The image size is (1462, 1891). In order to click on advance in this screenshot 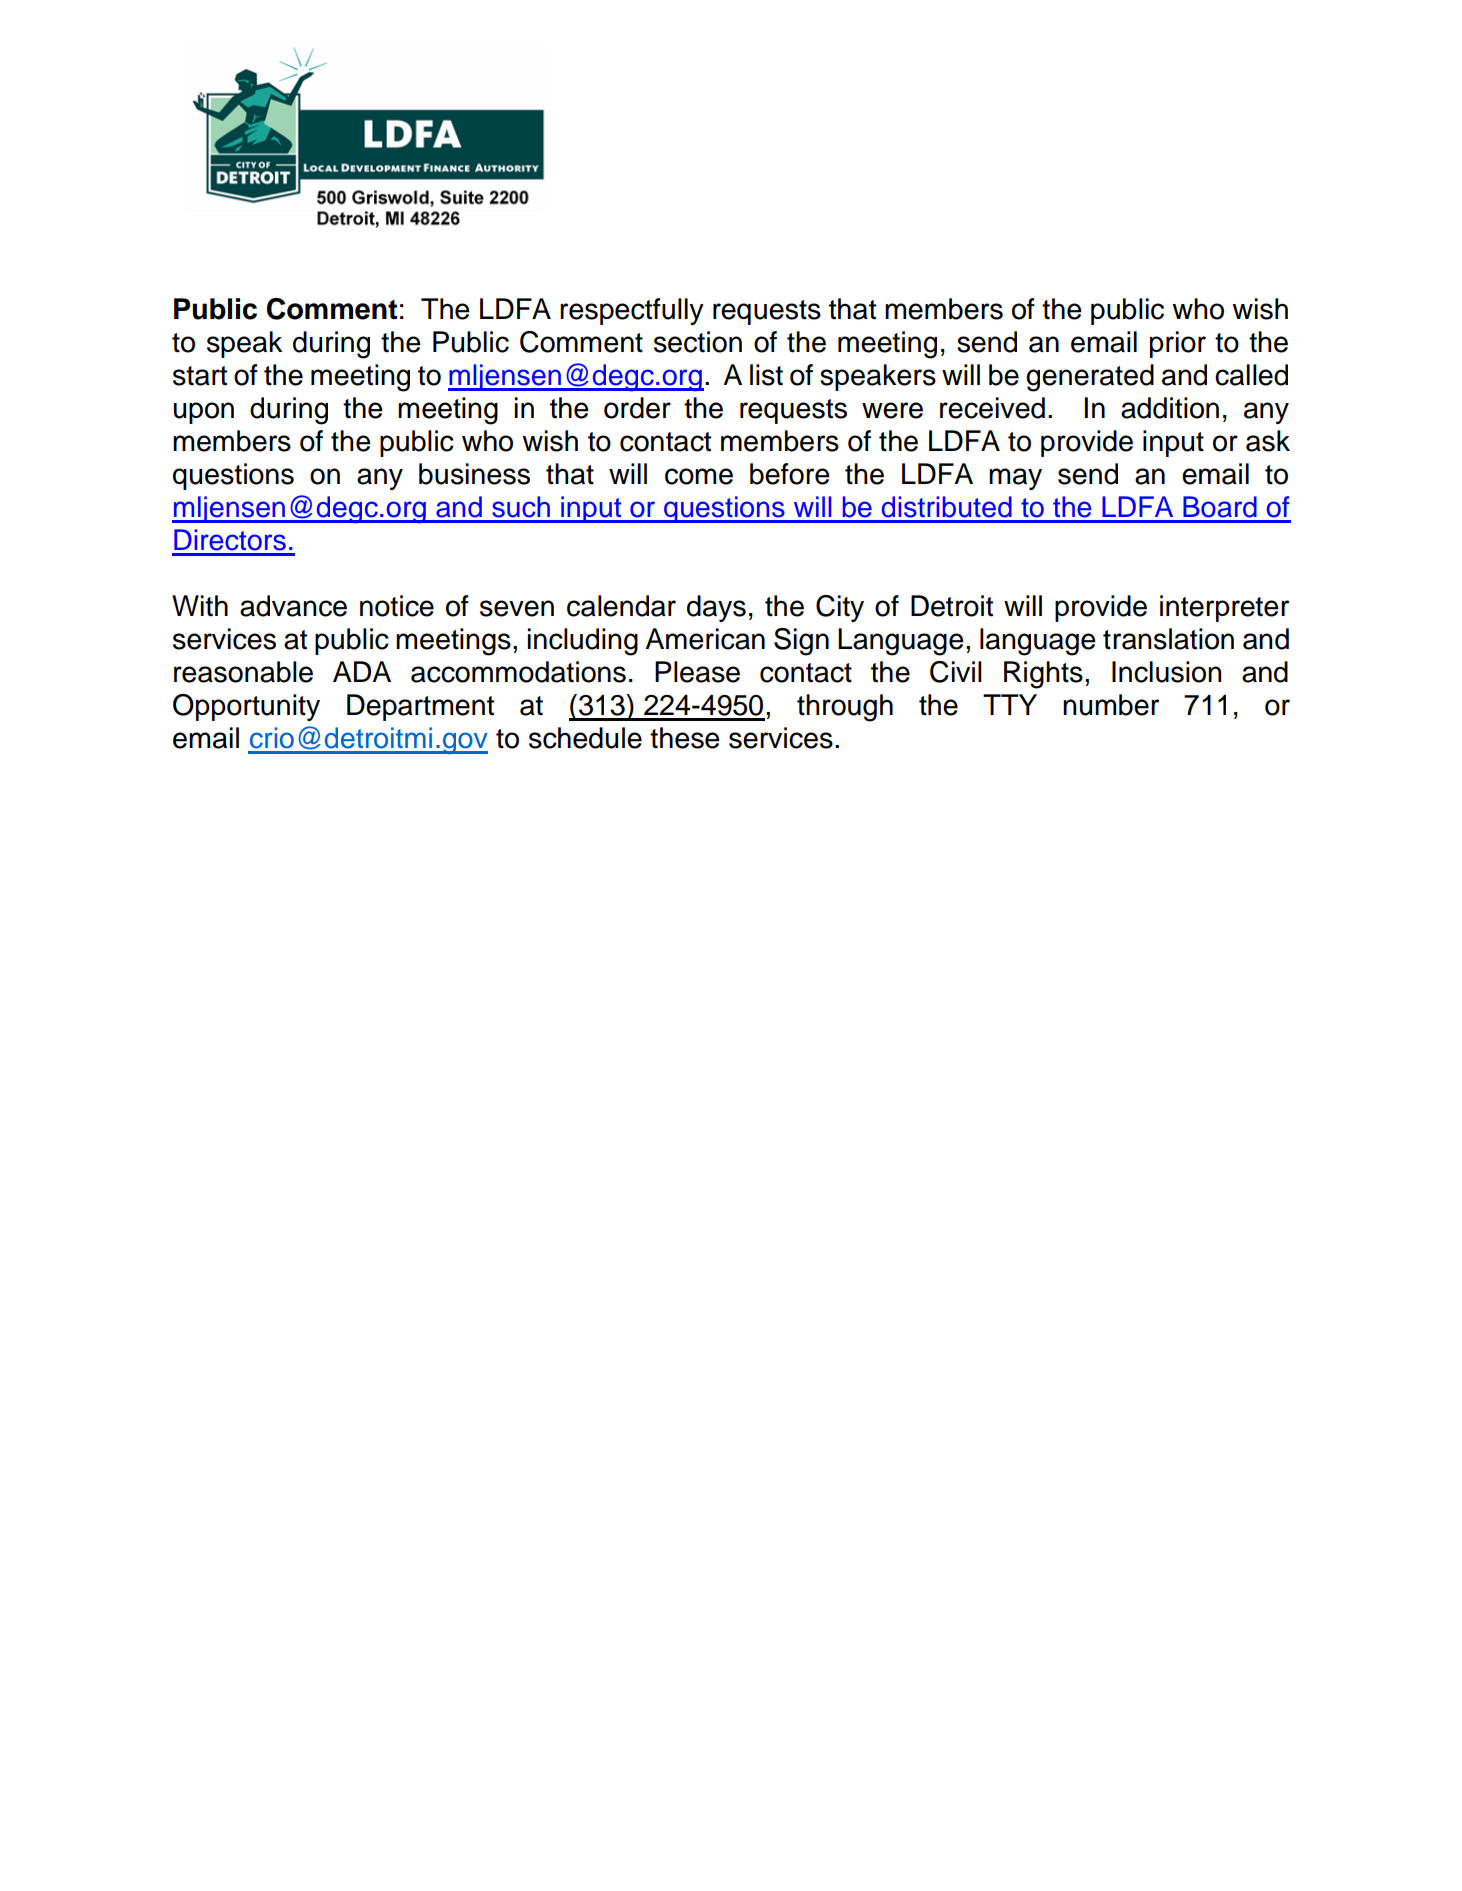, I will do `click(293, 606)`.
